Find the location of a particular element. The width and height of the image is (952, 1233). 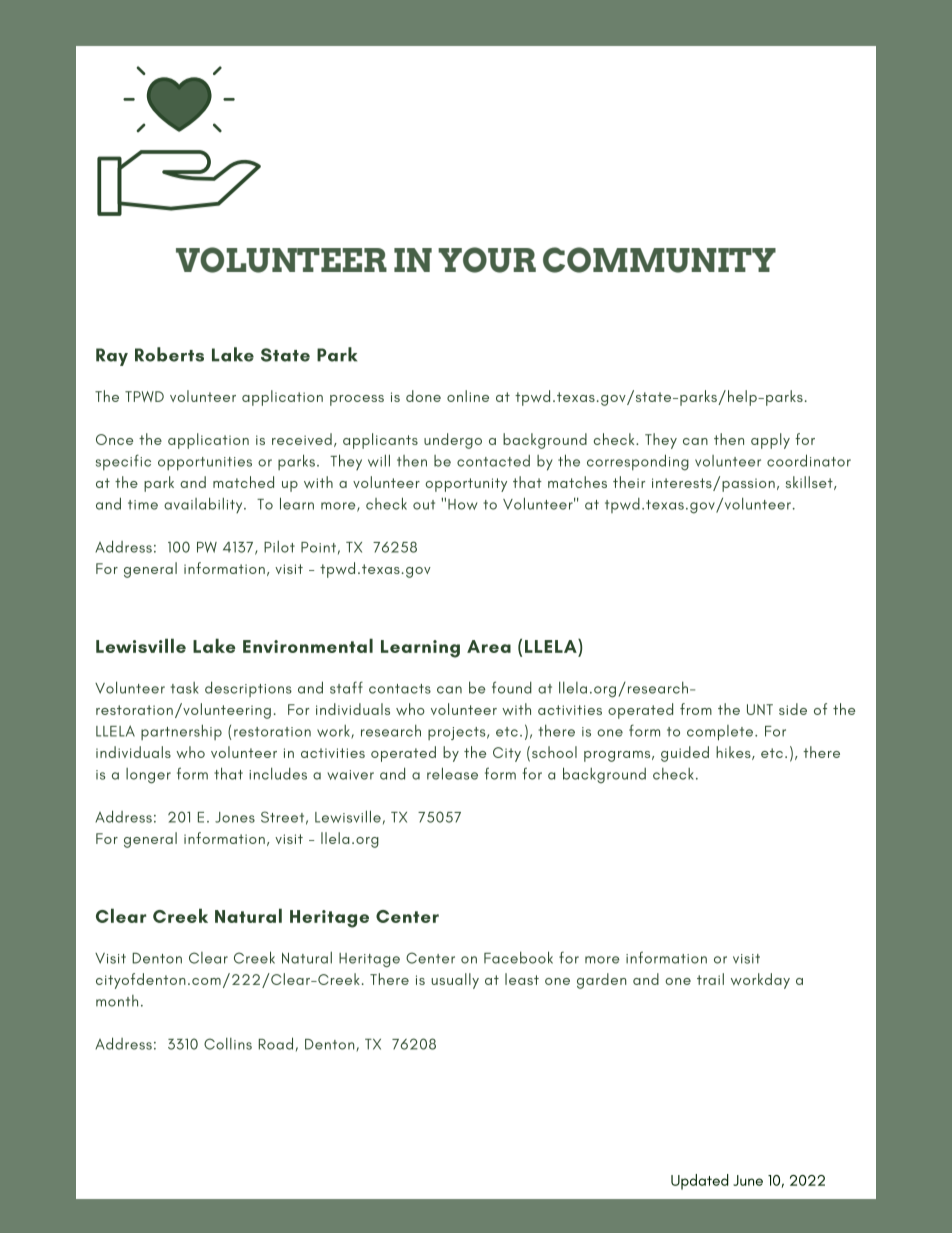

partnership is located at coordinates (181, 732).
